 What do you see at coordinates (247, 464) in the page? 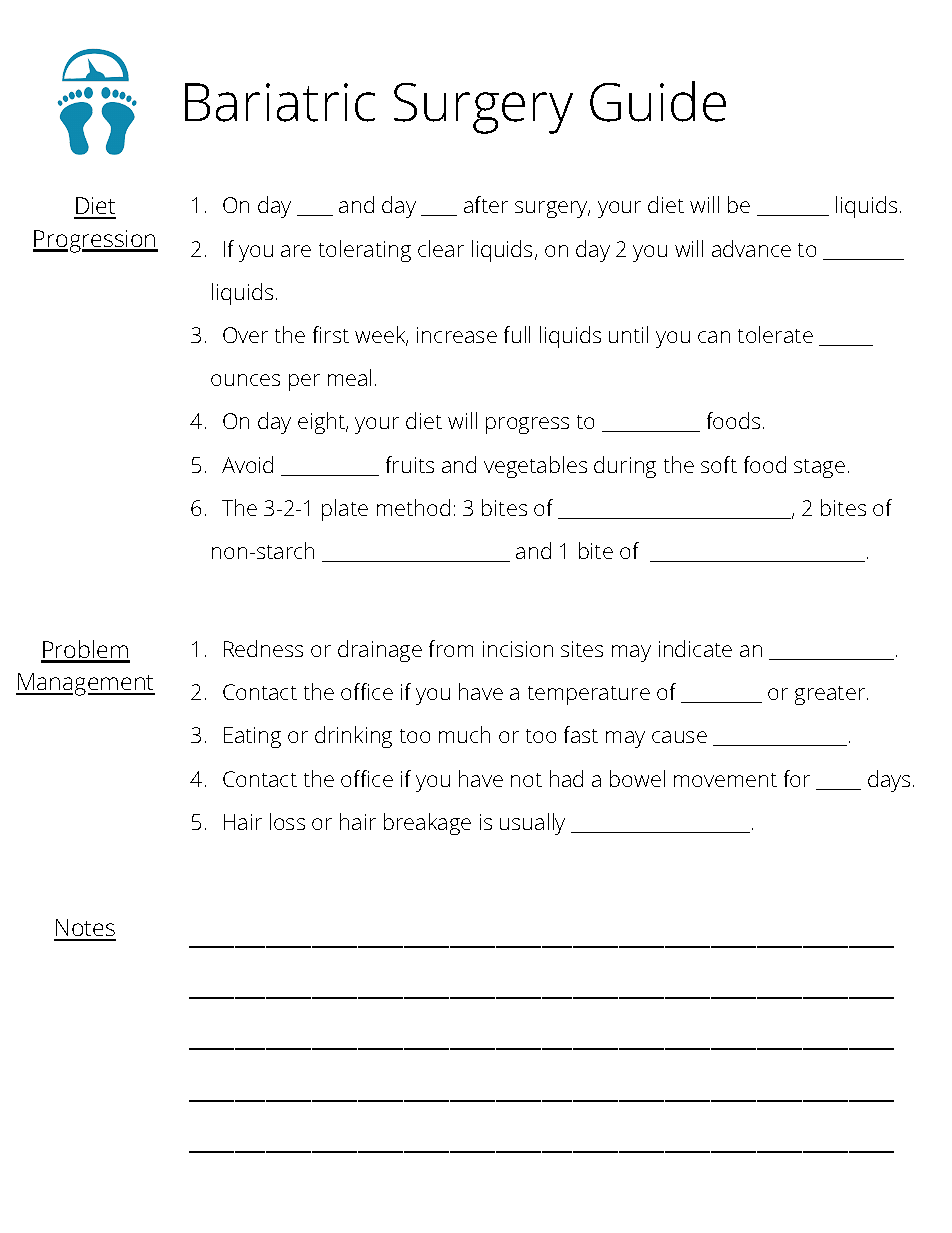
I see `Avoid` at bounding box center [247, 464].
